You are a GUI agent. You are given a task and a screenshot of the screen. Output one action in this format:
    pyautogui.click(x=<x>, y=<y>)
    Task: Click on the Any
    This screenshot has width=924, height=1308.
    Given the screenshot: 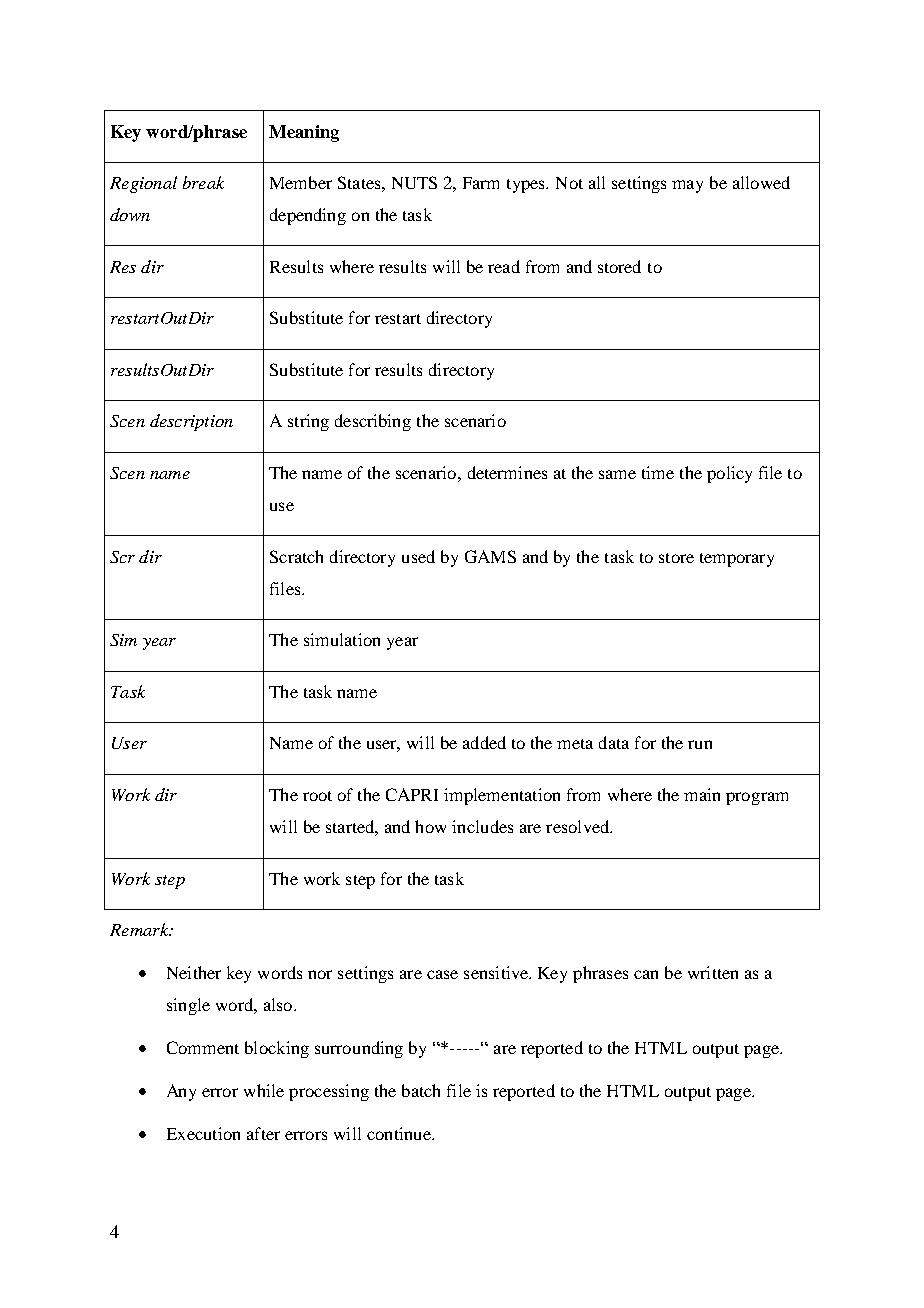 What is the action you would take?
    pyautogui.click(x=181, y=1092)
